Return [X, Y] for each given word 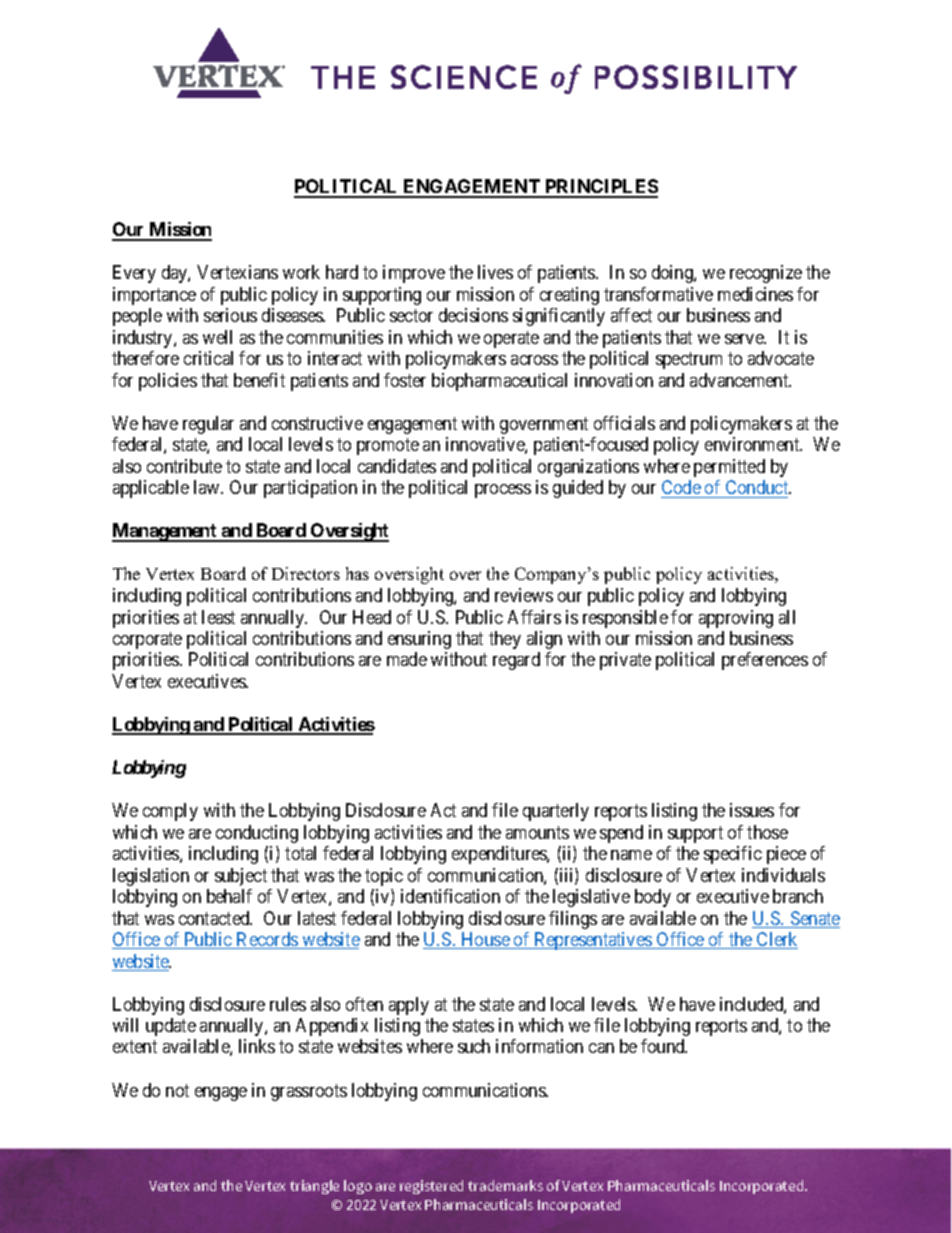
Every [134, 274]
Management [165, 532]
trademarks [505, 1185]
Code [682, 489]
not [177, 1090]
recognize [766, 274]
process [503, 491]
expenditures [500, 855]
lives [495, 272]
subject [241, 877]
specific [733, 855]
